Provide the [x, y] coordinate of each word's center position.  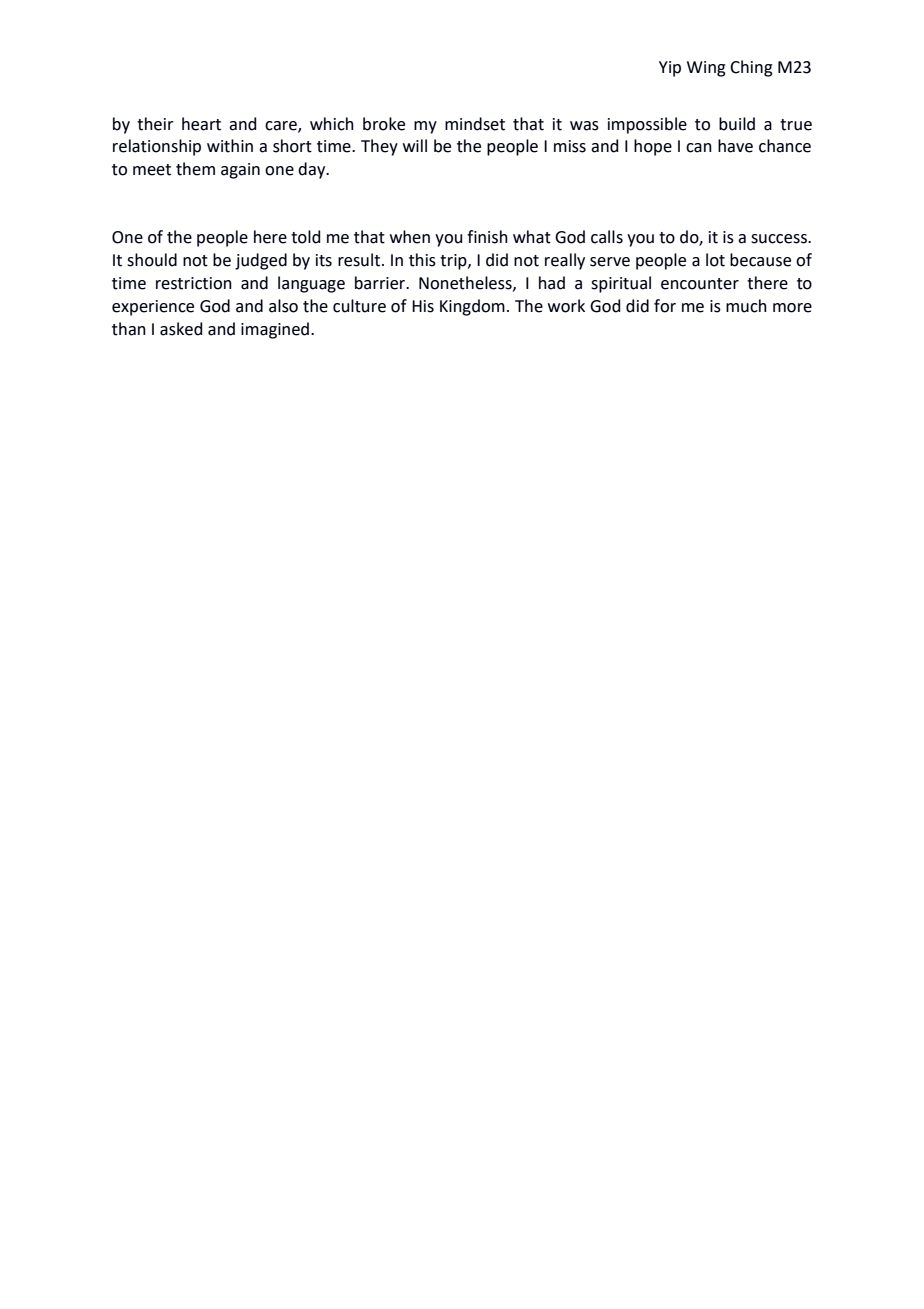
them [195, 169]
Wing [706, 69]
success [780, 239]
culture [359, 306]
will [415, 145]
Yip [670, 69]
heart [201, 124]
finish [487, 237]
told [305, 237]
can [699, 148]
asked [181, 329]
